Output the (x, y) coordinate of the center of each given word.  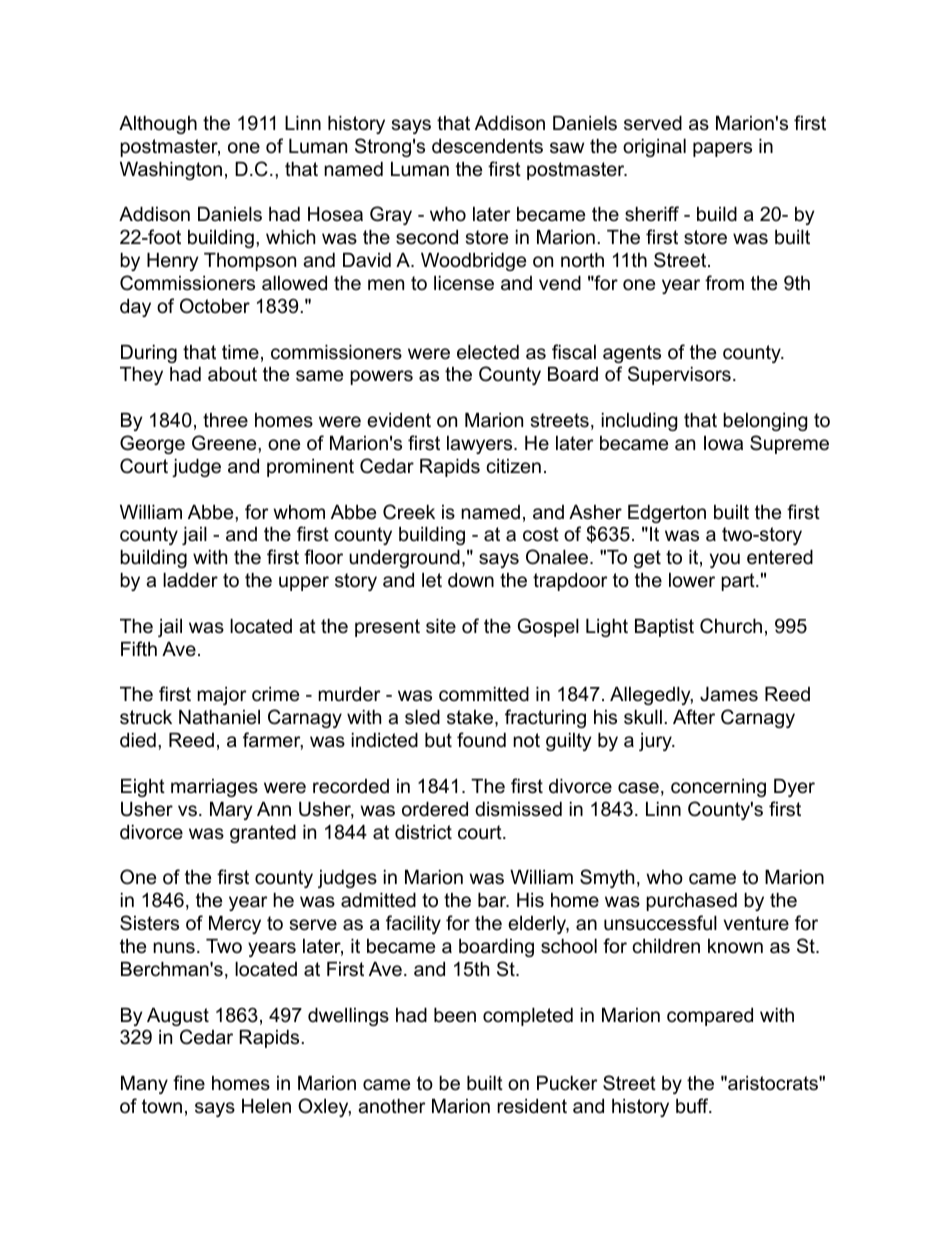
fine (189, 1083)
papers (722, 149)
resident (532, 1106)
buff (693, 1106)
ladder (190, 580)
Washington (171, 171)
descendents (487, 146)
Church (731, 626)
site (441, 626)
